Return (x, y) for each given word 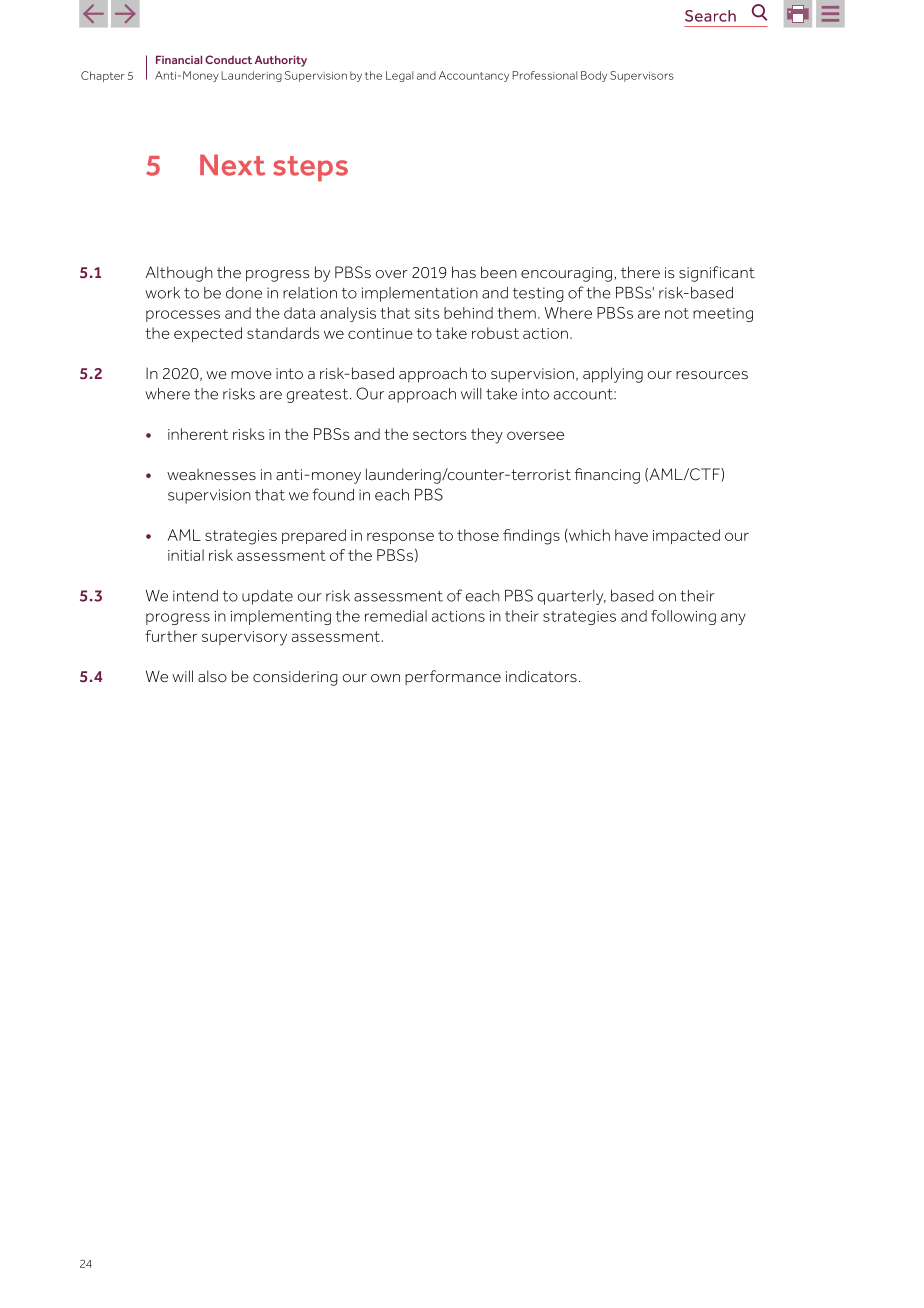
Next (232, 165)
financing (607, 476)
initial (186, 555)
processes (183, 316)
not (677, 313)
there (640, 272)
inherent (198, 434)
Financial (179, 59)
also (212, 676)
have (631, 535)
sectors (440, 434)
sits (427, 313)
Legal (399, 76)
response (400, 538)
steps (310, 169)
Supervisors (642, 76)
